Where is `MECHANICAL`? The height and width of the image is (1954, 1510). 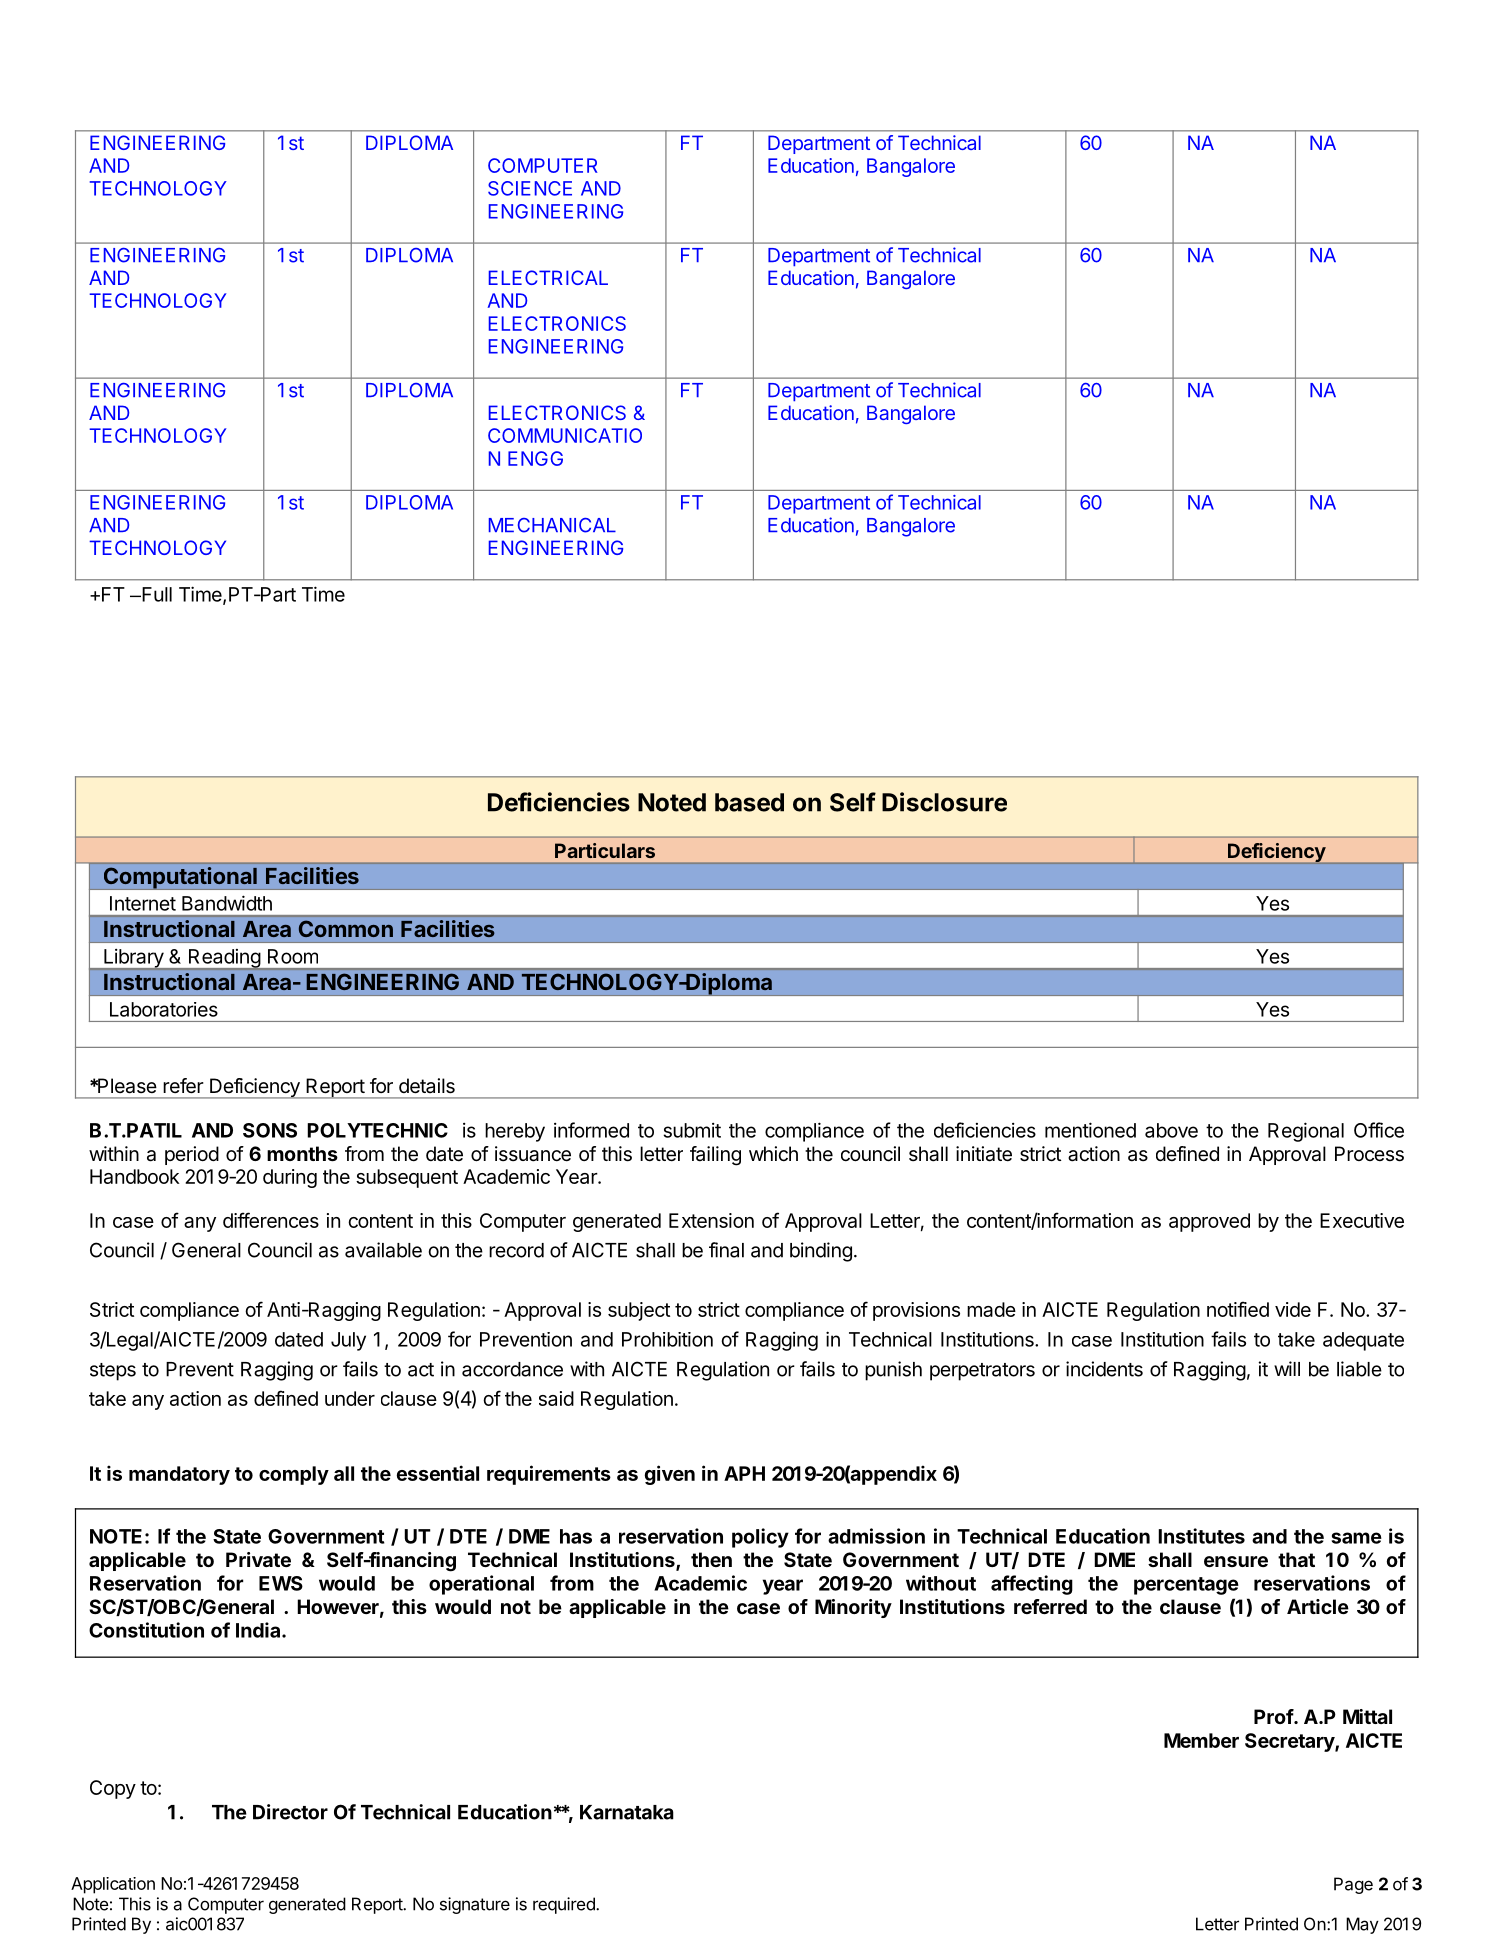
MECHANICAL is located at coordinates (552, 525).
